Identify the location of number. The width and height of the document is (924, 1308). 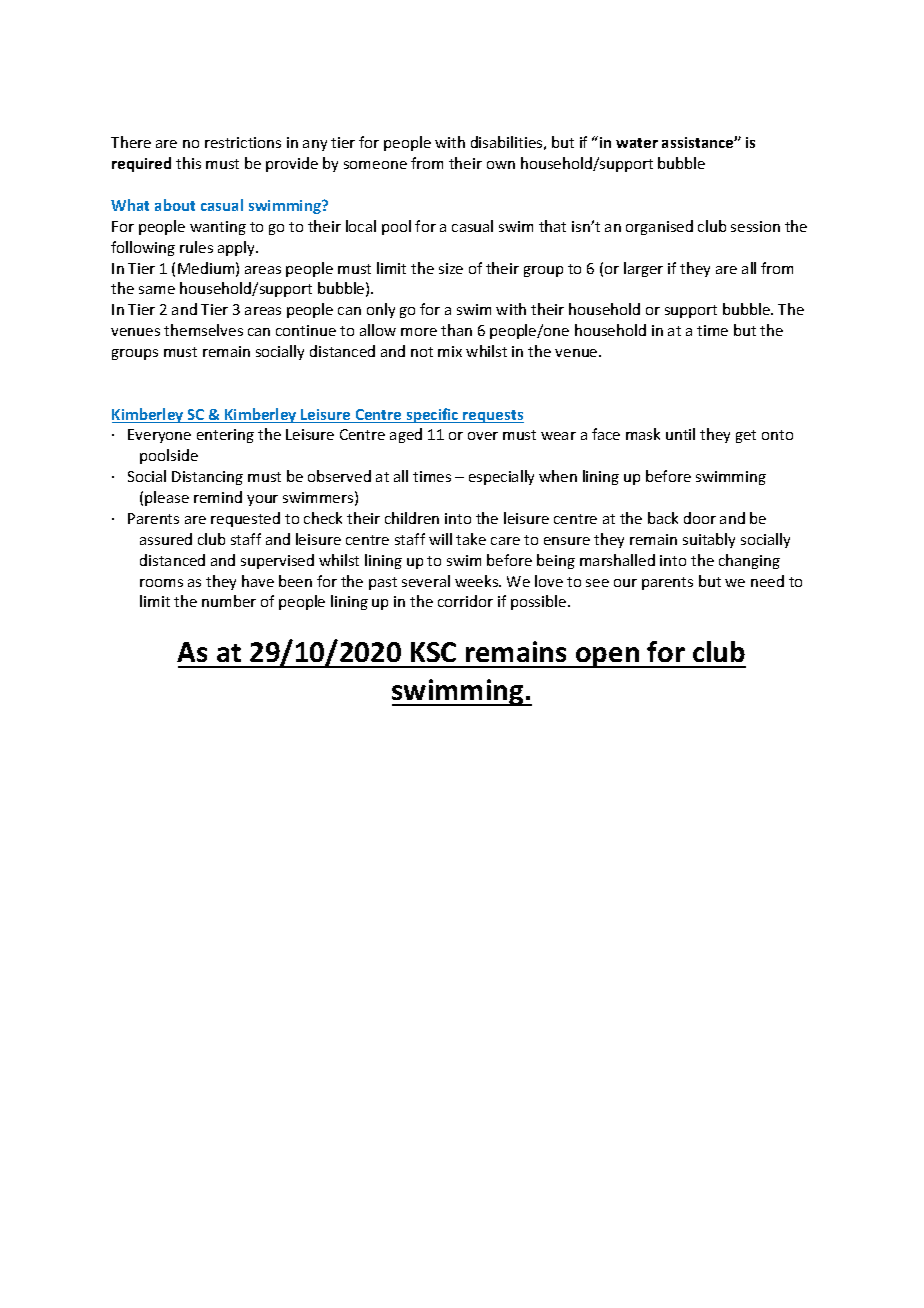
(229, 601).
